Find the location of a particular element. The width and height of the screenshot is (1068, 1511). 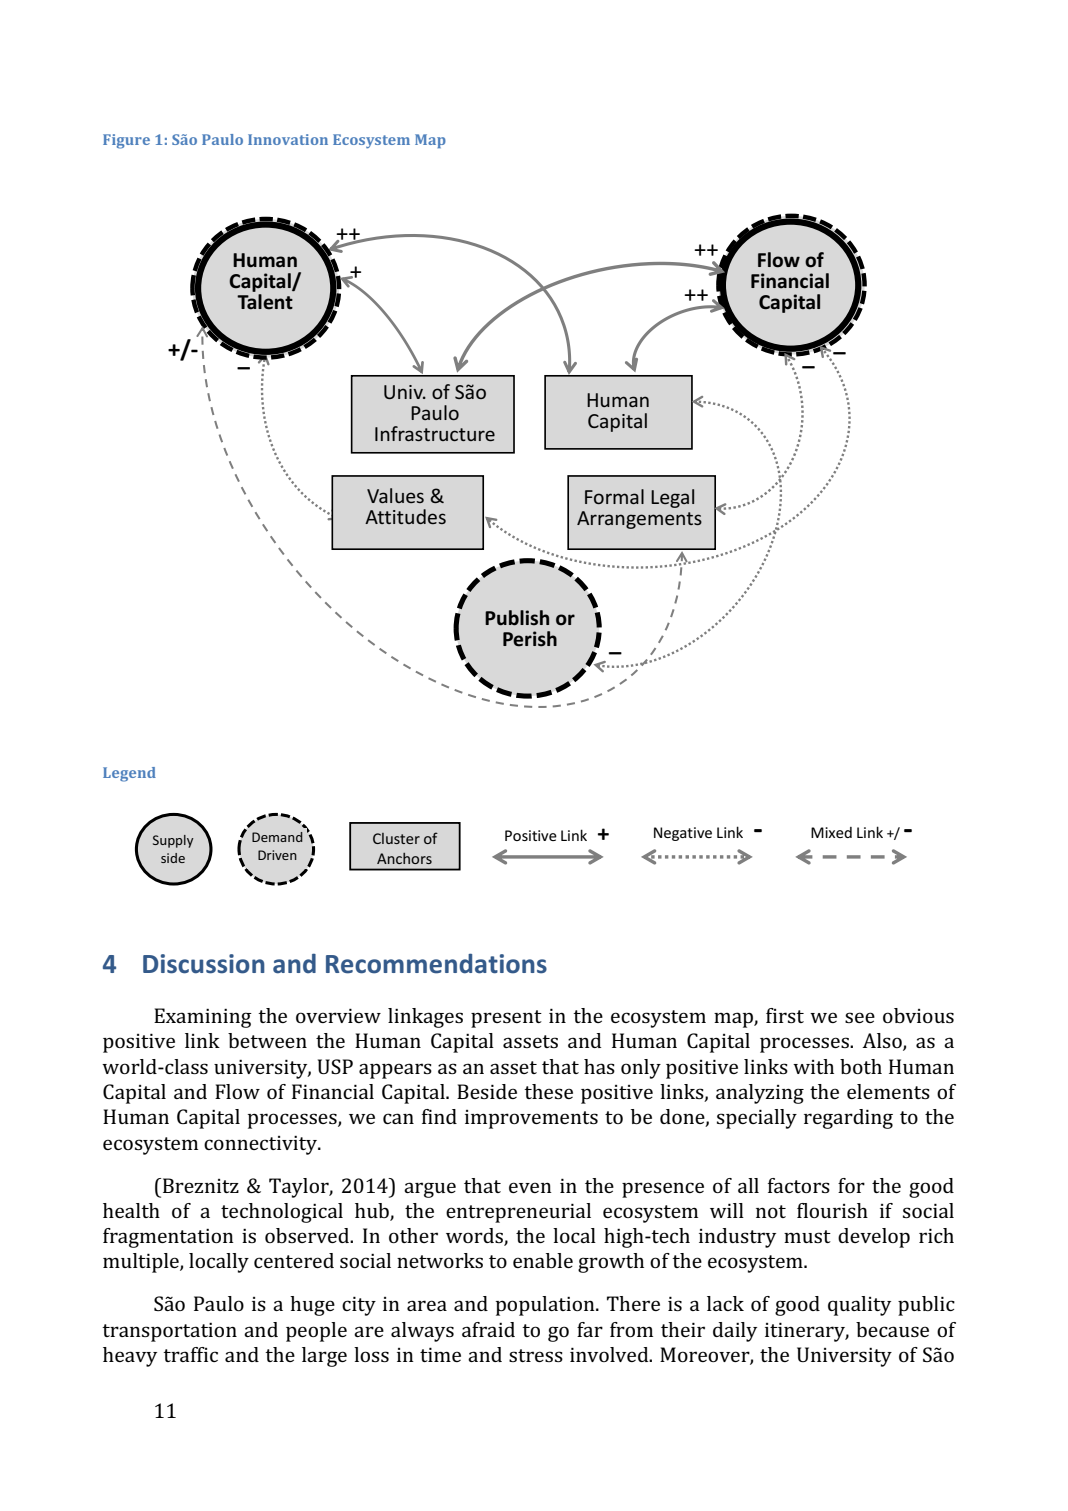

Publish is located at coordinates (517, 618).
